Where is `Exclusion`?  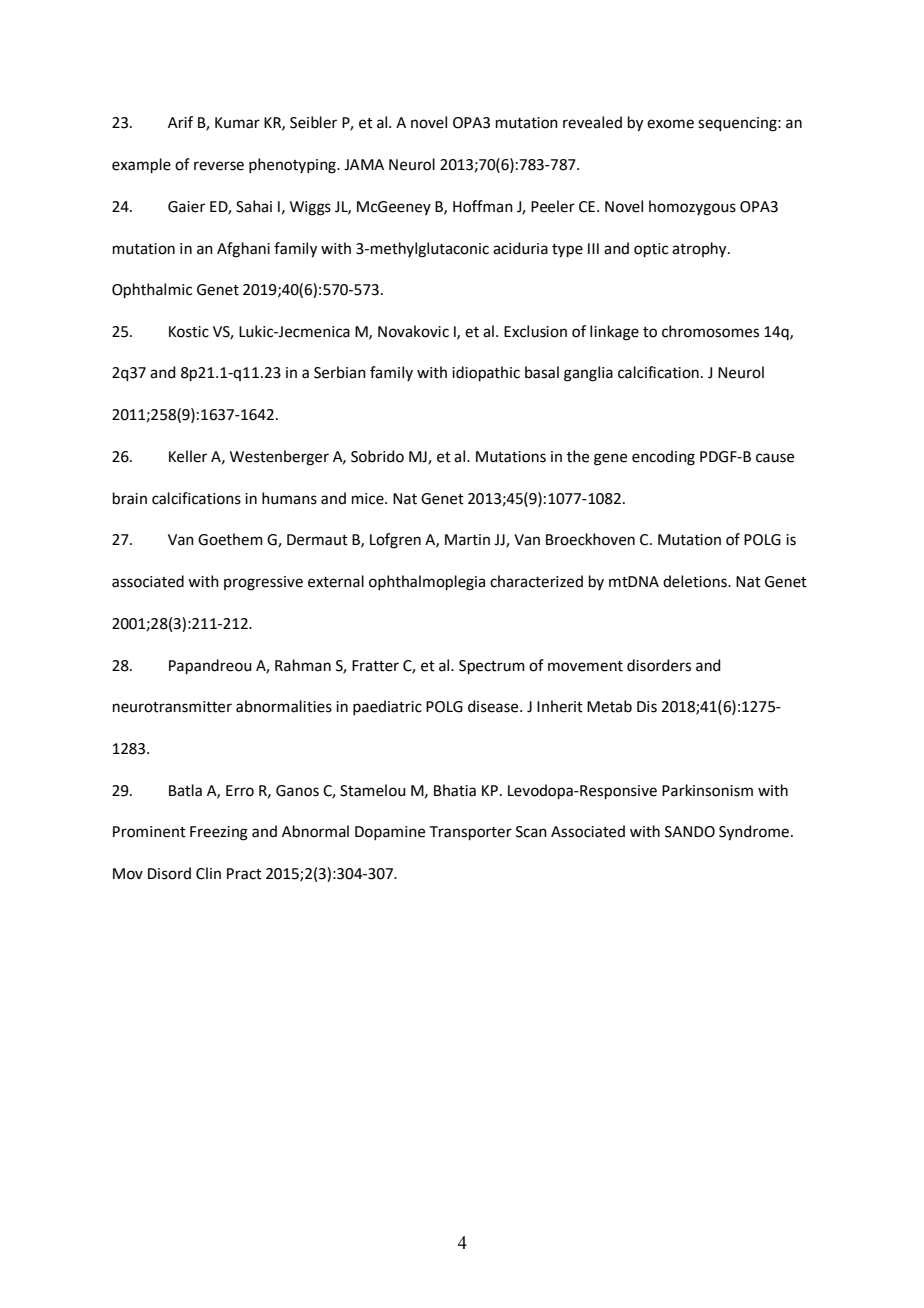
Exclusion is located at coordinates (535, 331).
